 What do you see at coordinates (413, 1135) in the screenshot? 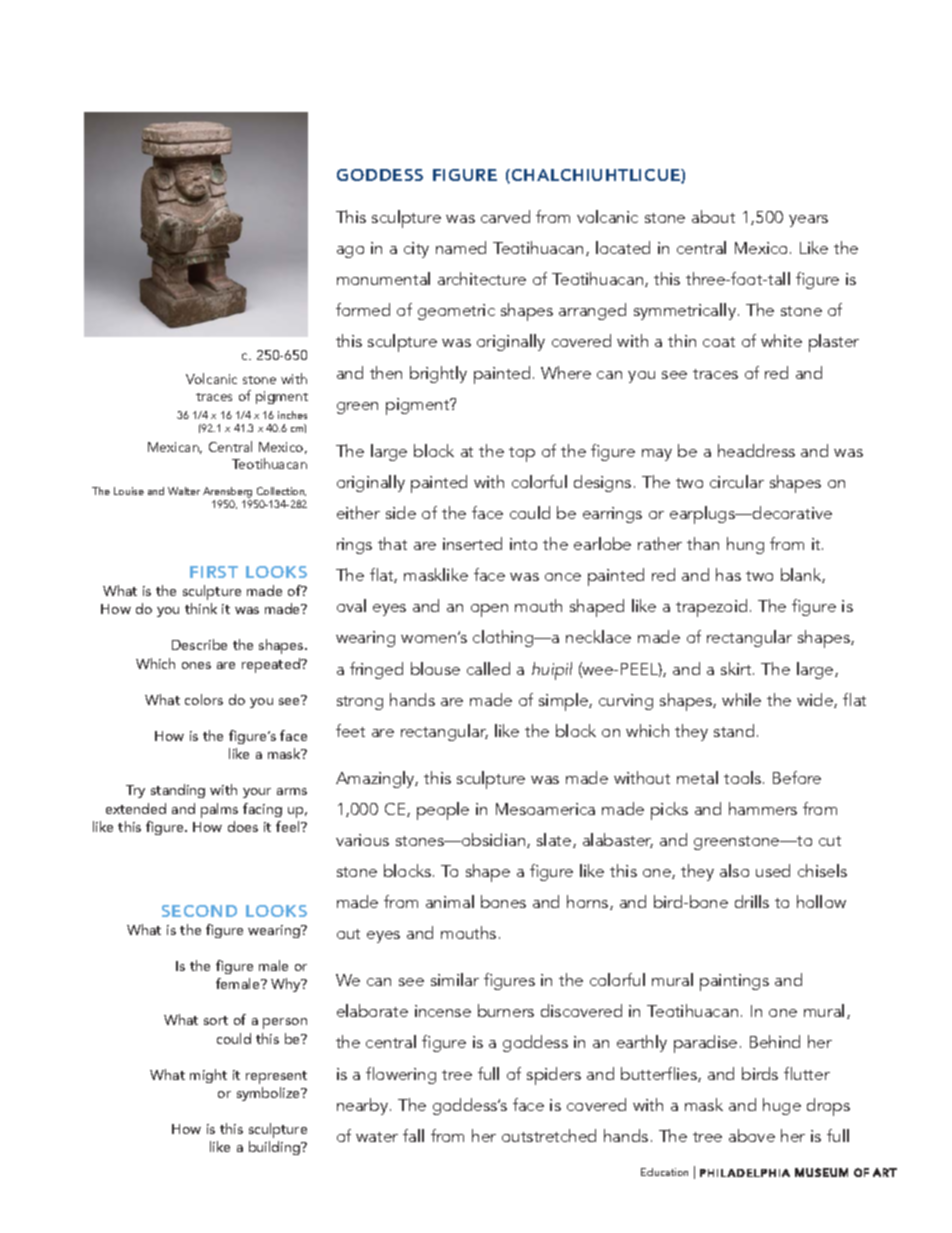
I see `fall` at bounding box center [413, 1135].
